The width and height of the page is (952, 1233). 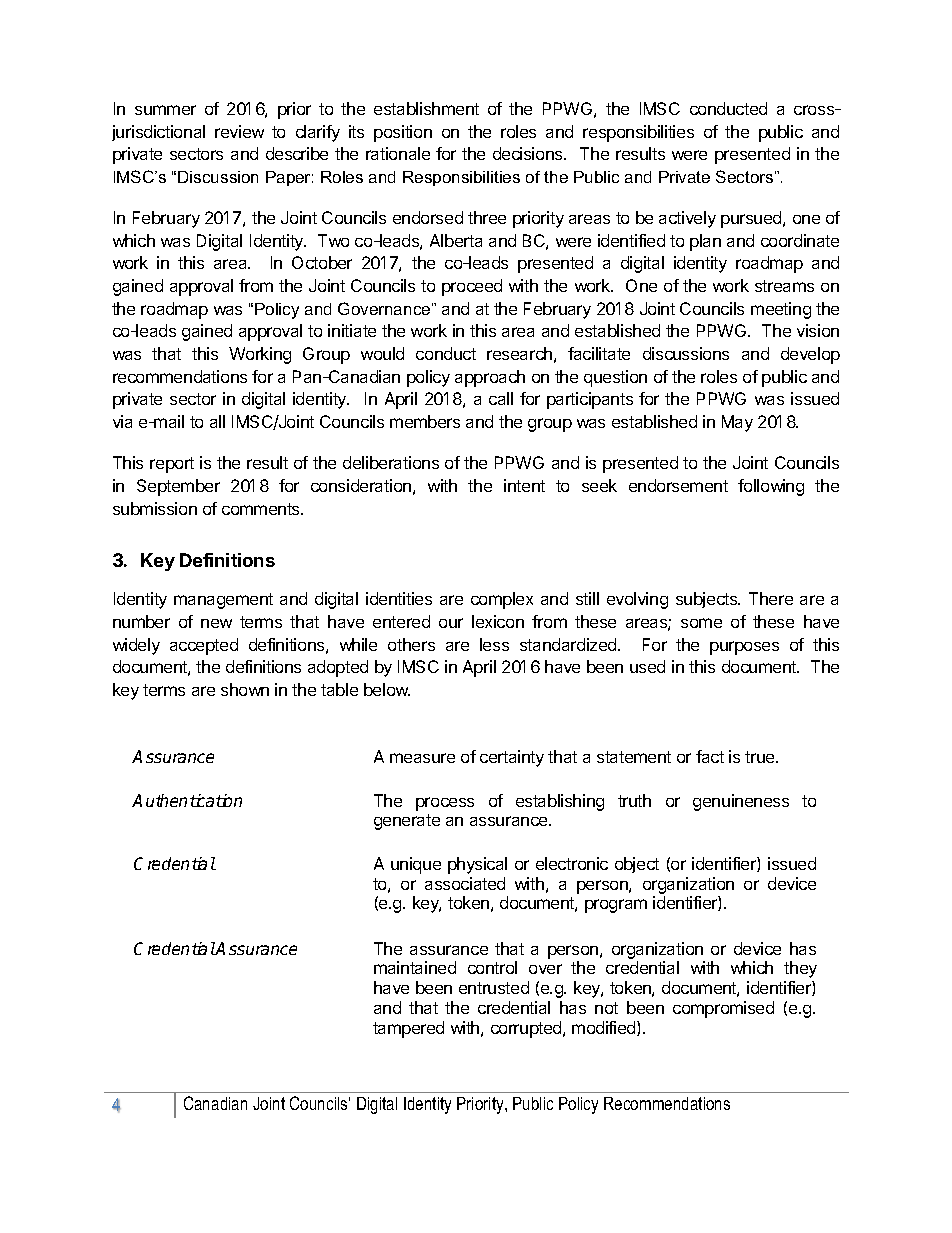 I want to click on summer, so click(x=165, y=110).
